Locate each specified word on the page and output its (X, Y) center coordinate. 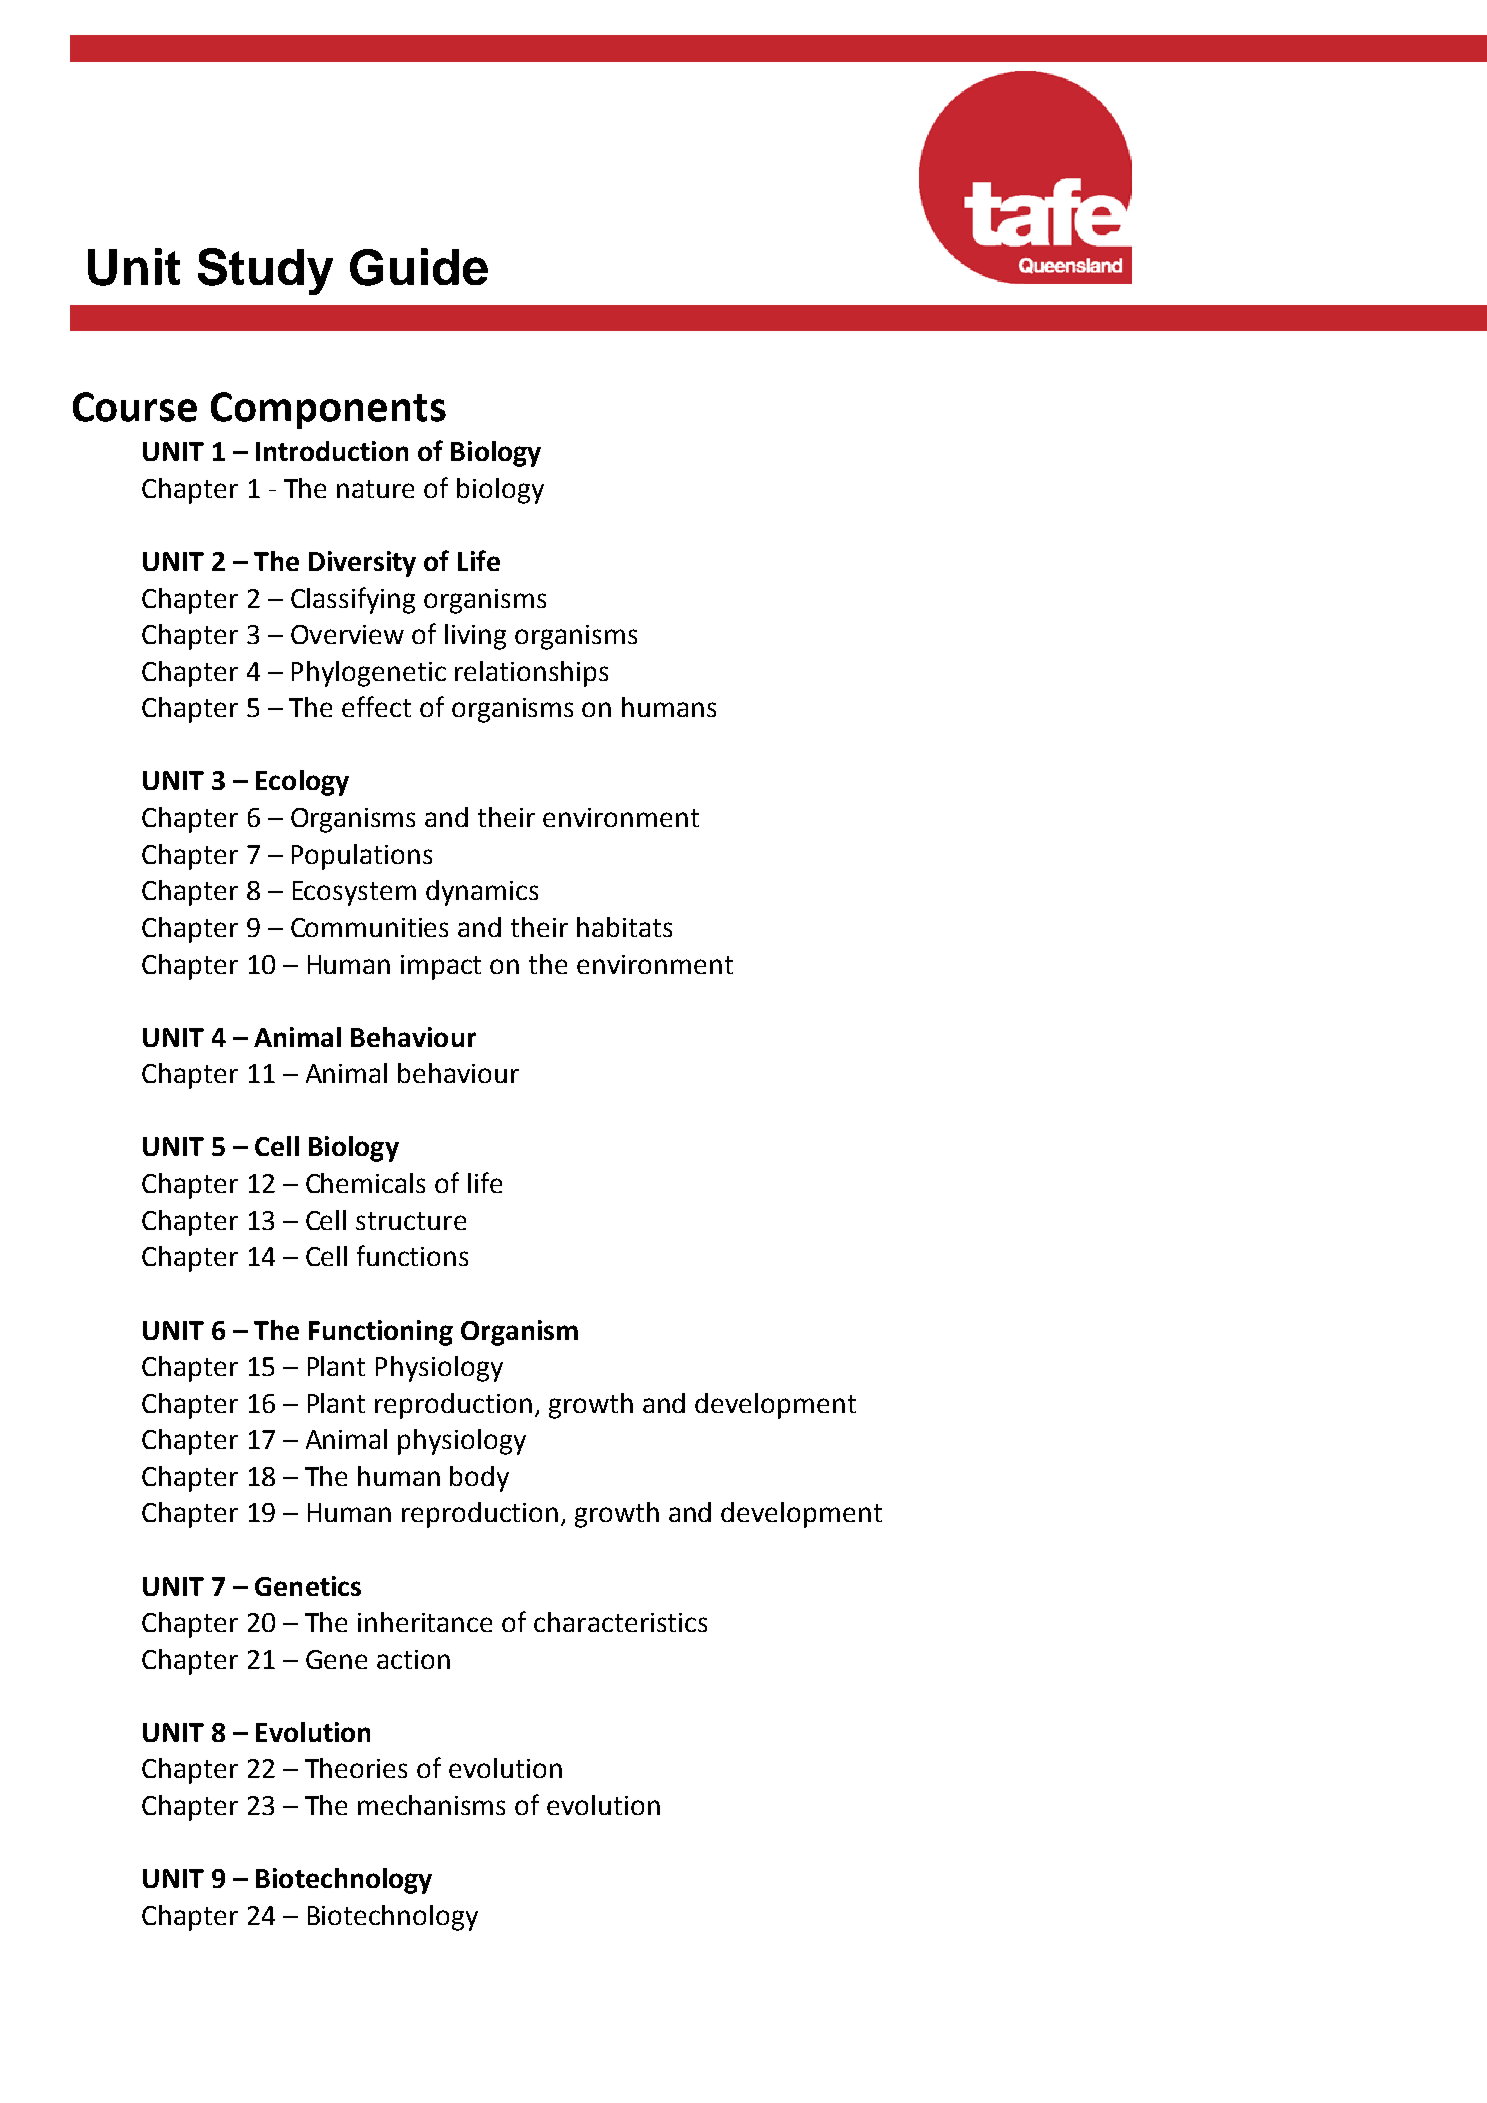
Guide (419, 267)
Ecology (302, 783)
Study (265, 271)
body (479, 1479)
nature (375, 489)
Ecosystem (354, 893)
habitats (624, 927)
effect (376, 706)
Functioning (381, 1333)
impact (441, 967)
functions (412, 1255)
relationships (531, 674)
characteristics (620, 1622)
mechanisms (431, 1805)
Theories (356, 1768)
